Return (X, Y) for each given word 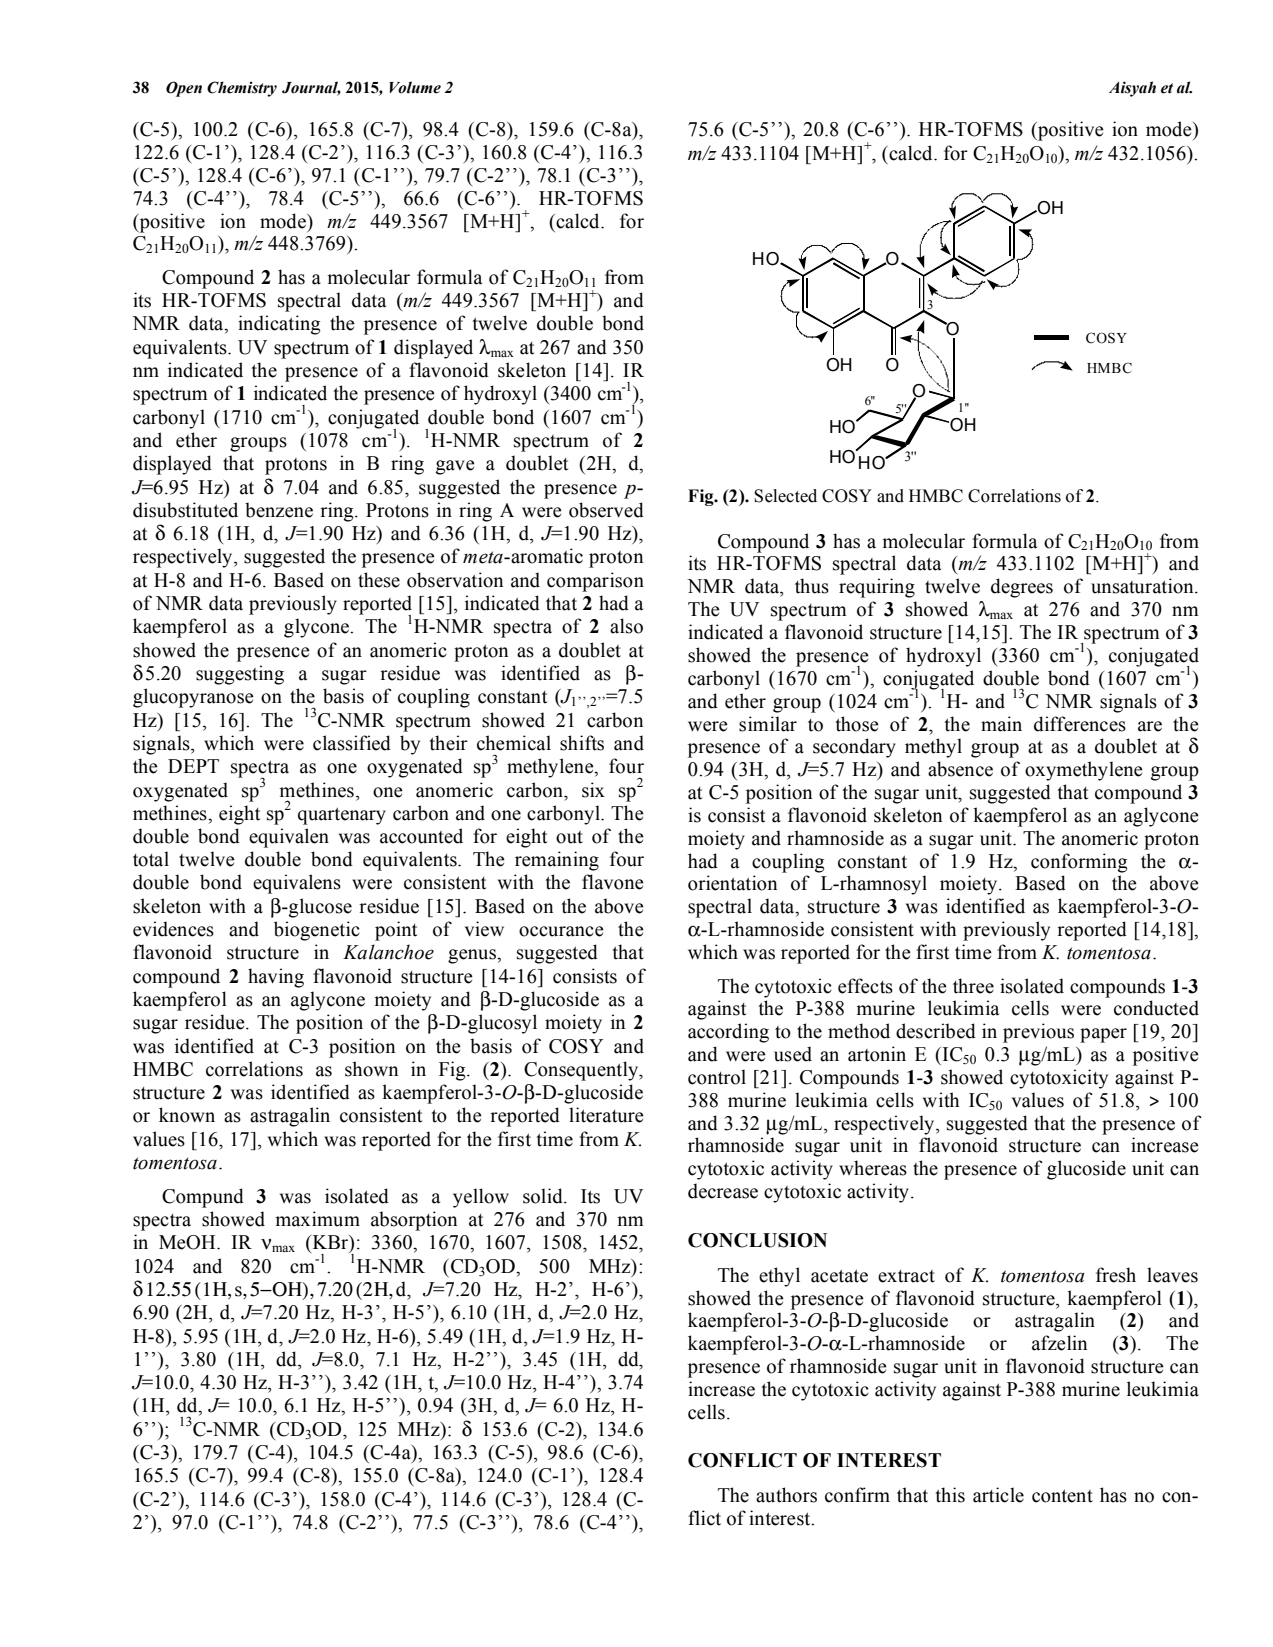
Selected (785, 496)
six (593, 790)
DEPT (193, 766)
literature (606, 1115)
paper (1103, 1035)
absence (960, 769)
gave (455, 467)
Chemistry (242, 89)
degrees (1022, 588)
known (187, 1115)
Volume (415, 87)
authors (786, 1495)
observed (606, 510)
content (1062, 1496)
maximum (318, 1219)
